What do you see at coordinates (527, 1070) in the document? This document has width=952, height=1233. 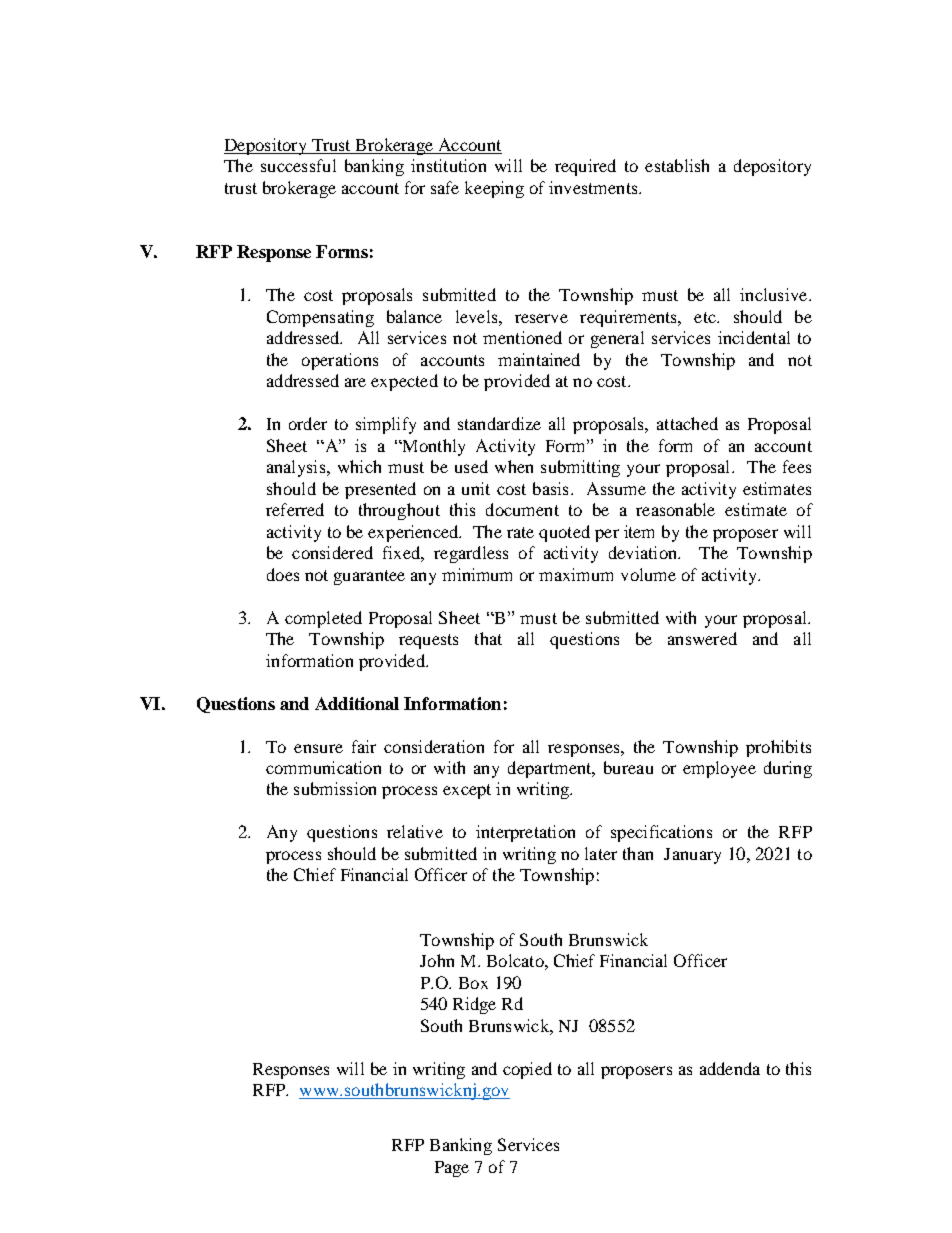 I see `copied` at bounding box center [527, 1070].
